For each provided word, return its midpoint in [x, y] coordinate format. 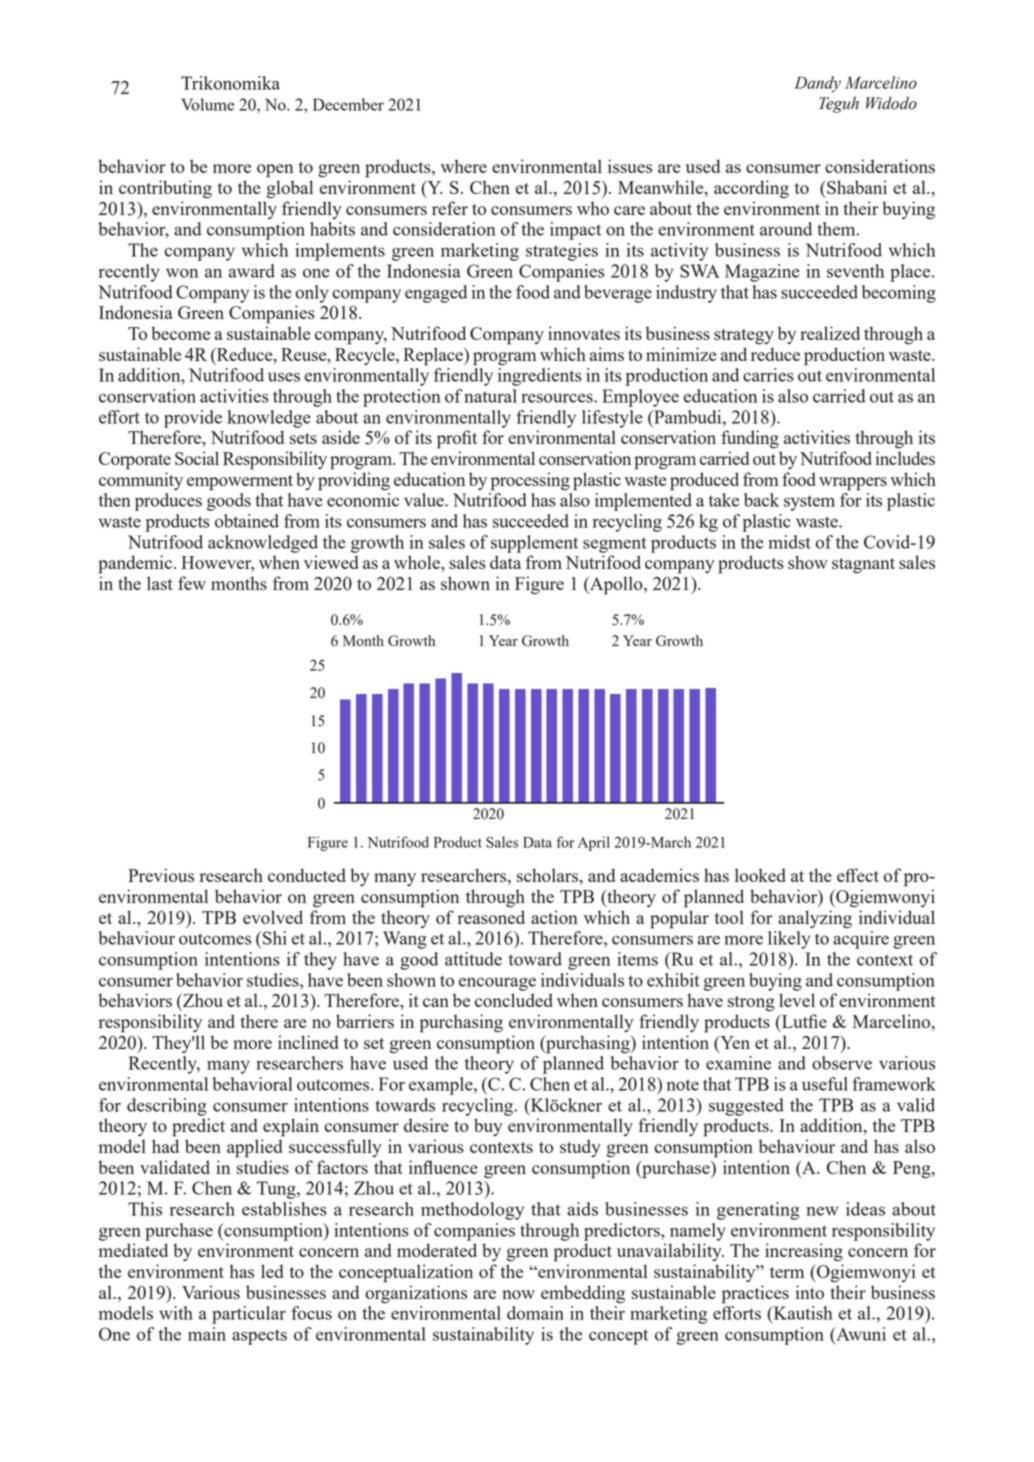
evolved [273, 917]
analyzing [815, 919]
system [809, 503]
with [176, 1313]
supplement [534, 544]
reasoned [491, 917]
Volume [207, 104]
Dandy [817, 84]
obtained [247, 521]
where [464, 166]
